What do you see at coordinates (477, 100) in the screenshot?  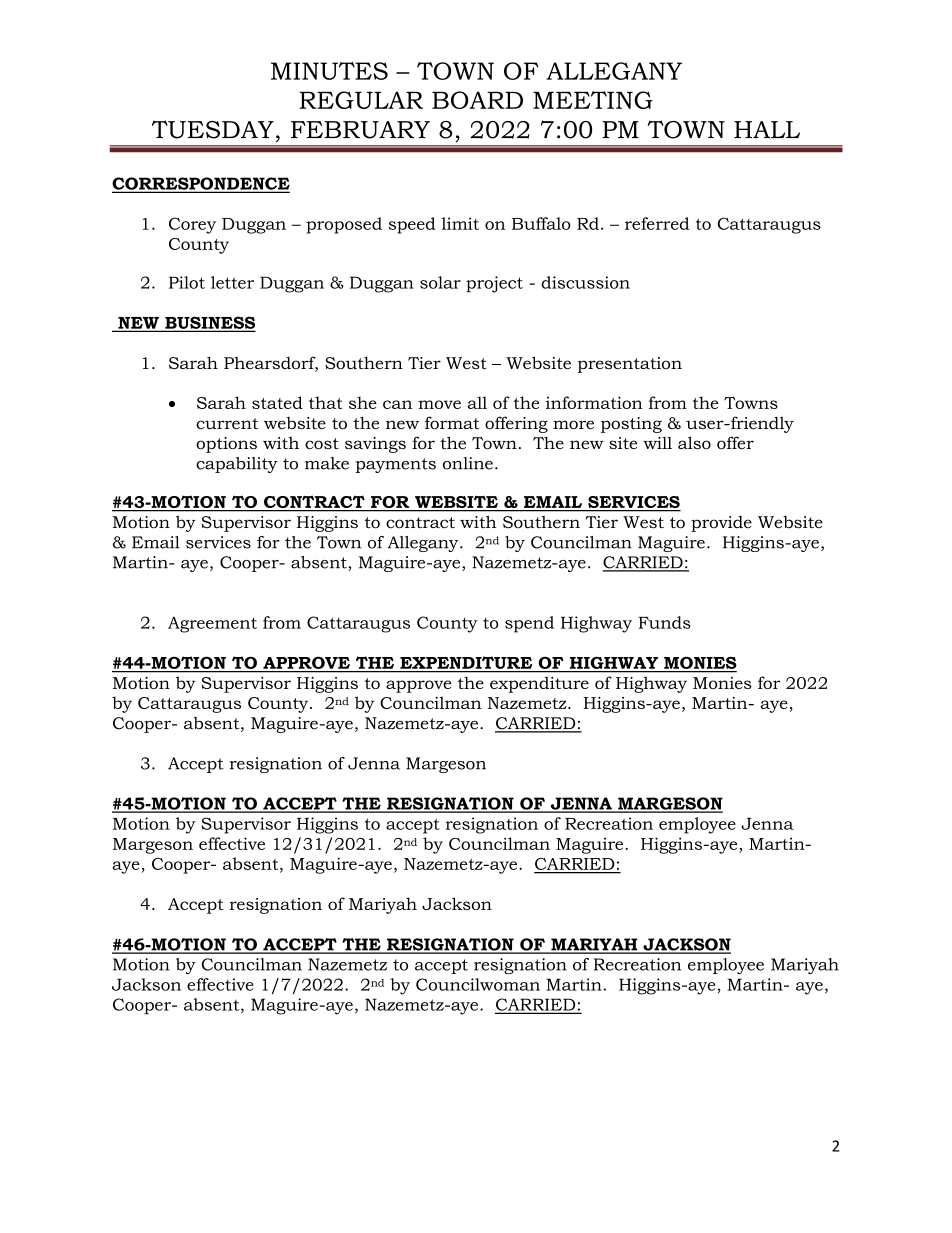 I see `BOARD` at bounding box center [477, 100].
